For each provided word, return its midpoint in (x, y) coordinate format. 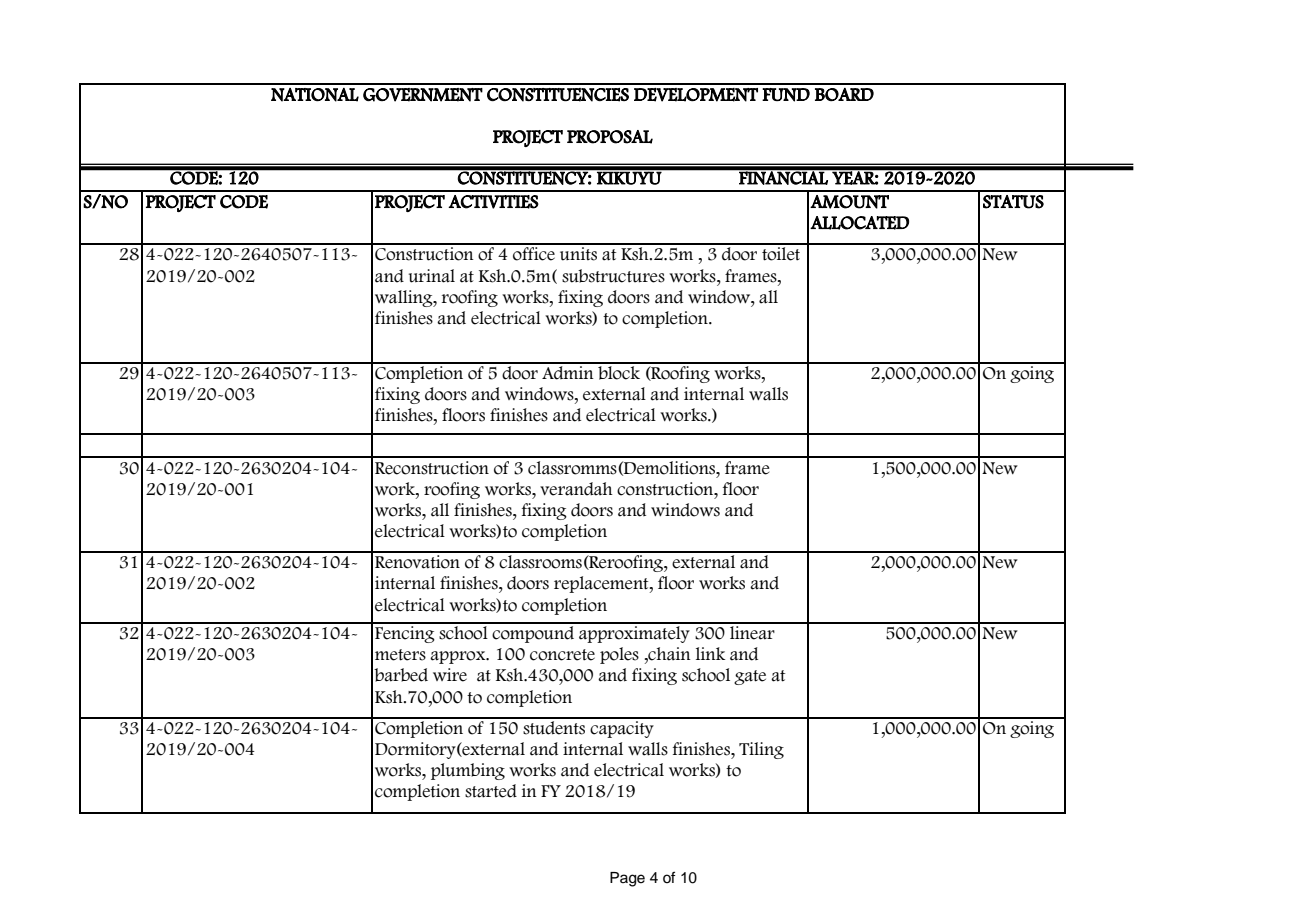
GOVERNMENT (423, 95)
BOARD (844, 94)
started (491, 791)
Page (627, 879)
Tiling (761, 750)
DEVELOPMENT (696, 95)
